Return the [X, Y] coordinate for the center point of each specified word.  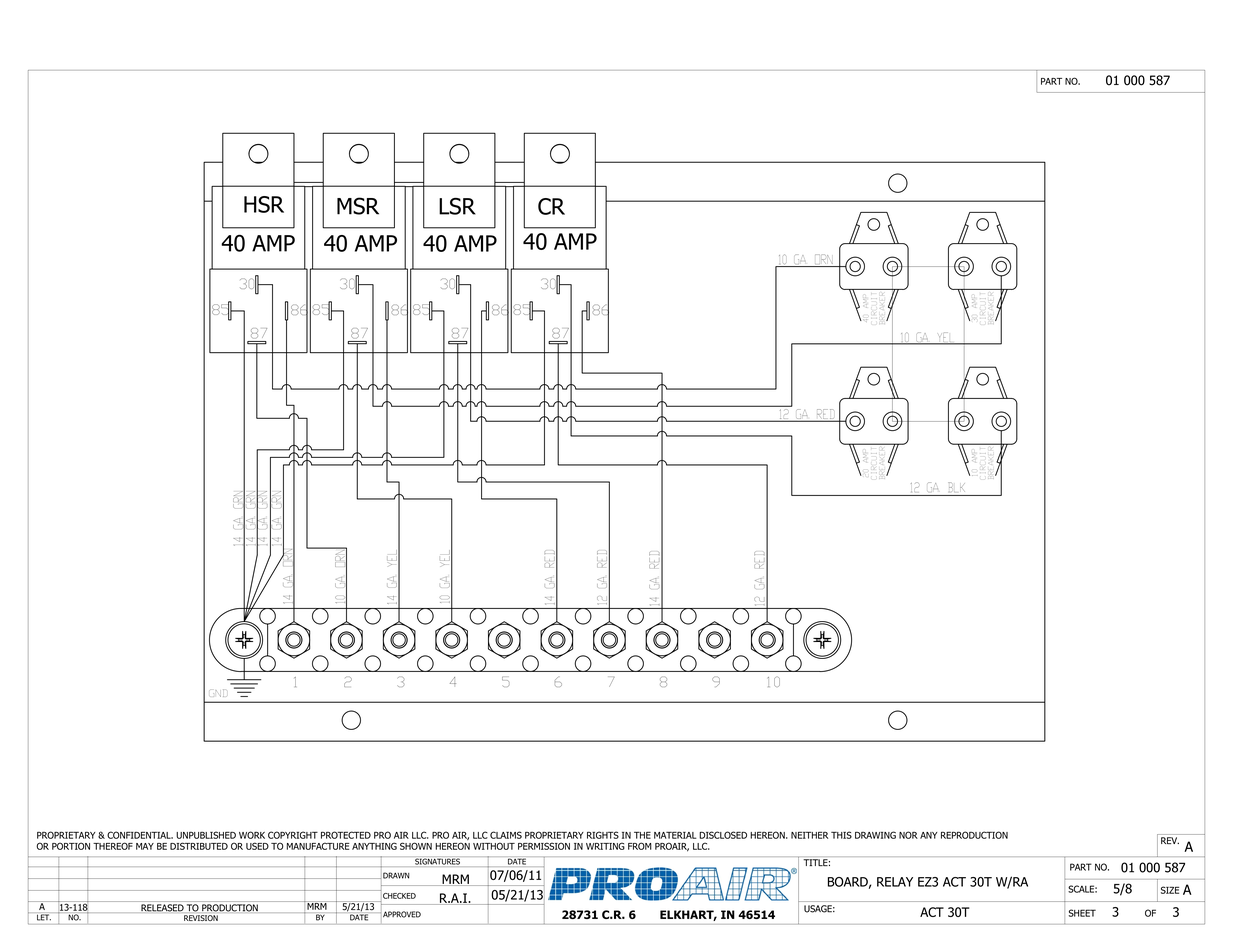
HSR [264, 204]
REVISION [201, 918]
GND [218, 693]
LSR [457, 206]
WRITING [605, 846]
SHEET [1082, 913]
